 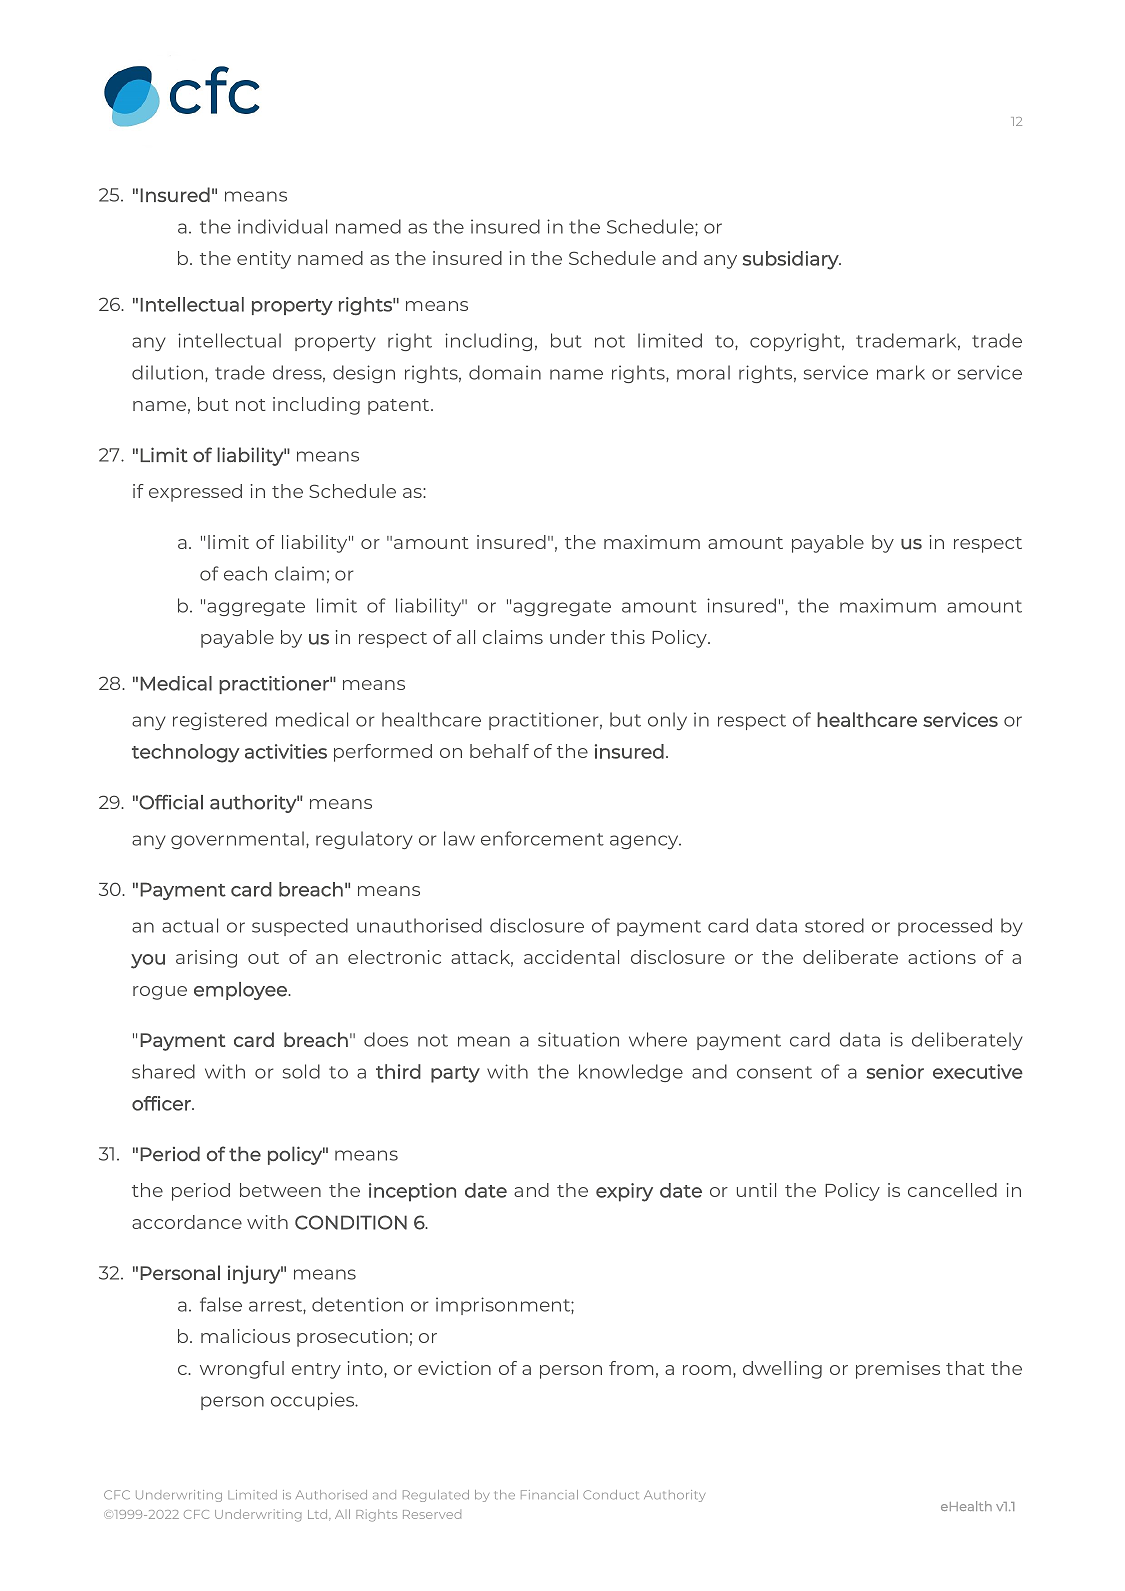 What do you see at coordinates (239, 840) in the screenshot?
I see `governmental` at bounding box center [239, 840].
